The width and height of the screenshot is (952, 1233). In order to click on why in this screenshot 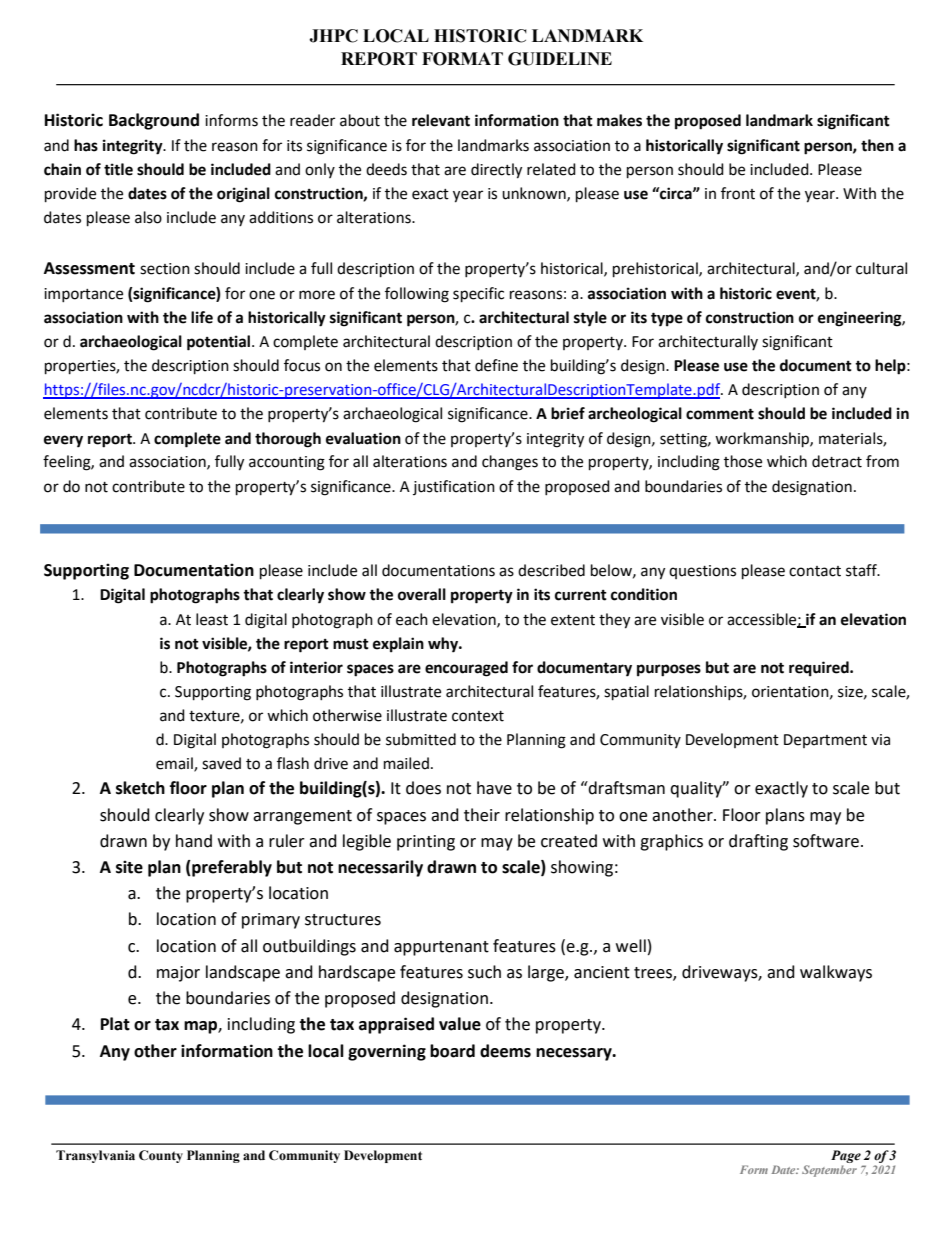, I will do `click(444, 645)`.
